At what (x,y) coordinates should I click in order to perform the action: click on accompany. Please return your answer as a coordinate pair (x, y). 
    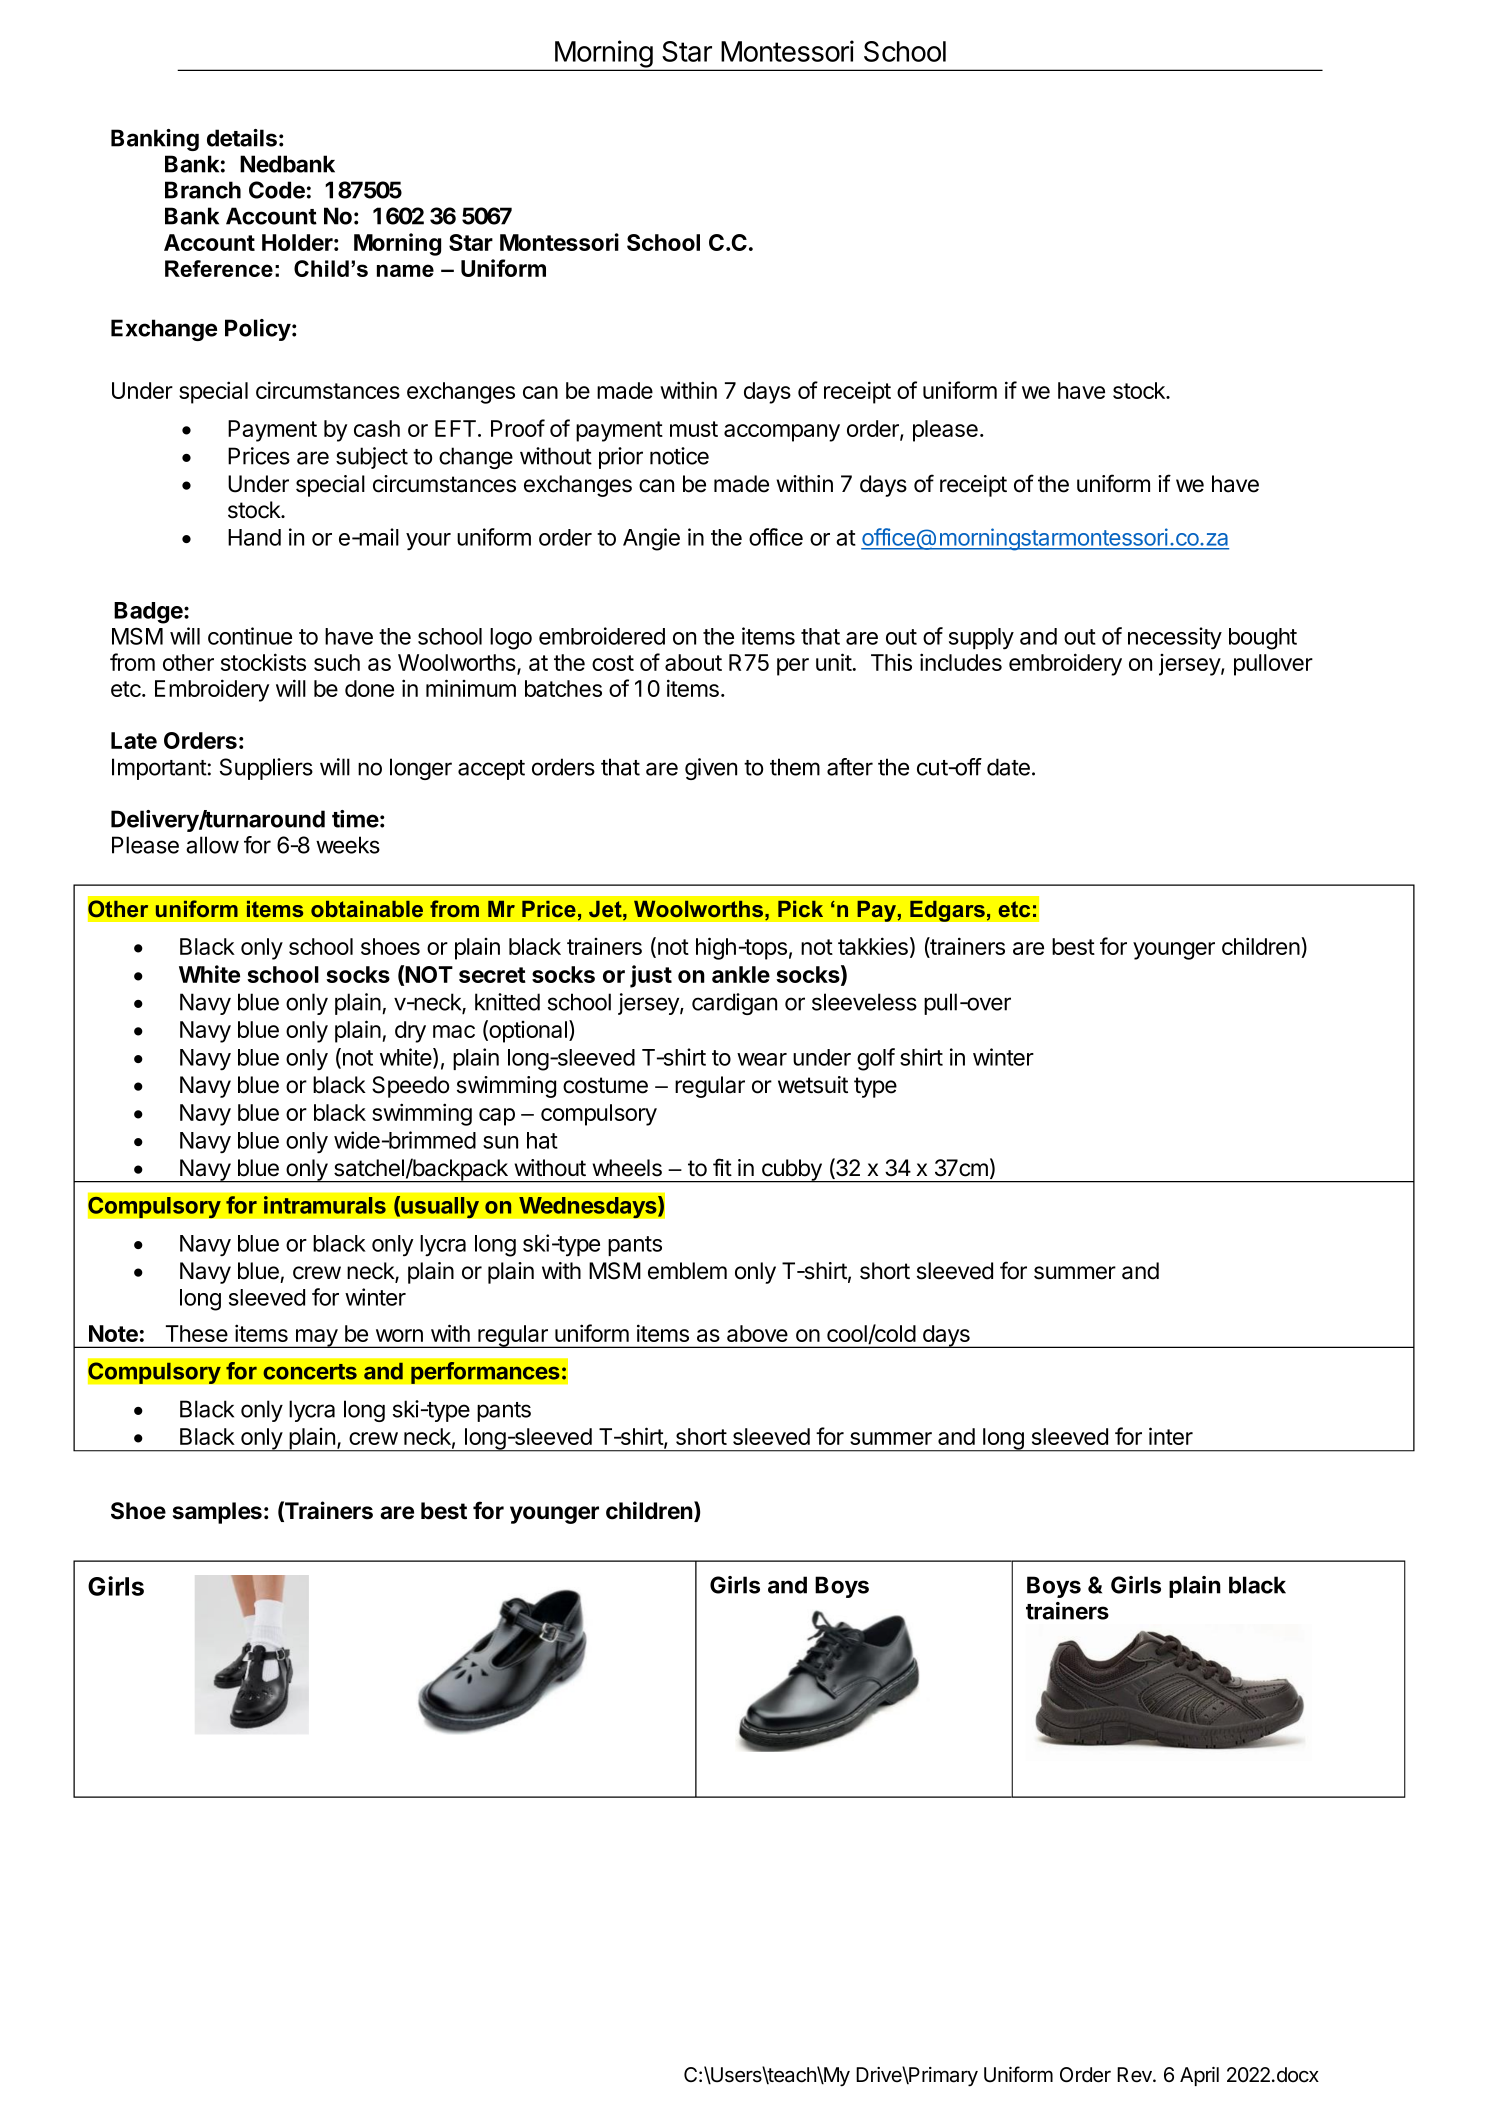
    Looking at the image, I should click on (782, 433).
